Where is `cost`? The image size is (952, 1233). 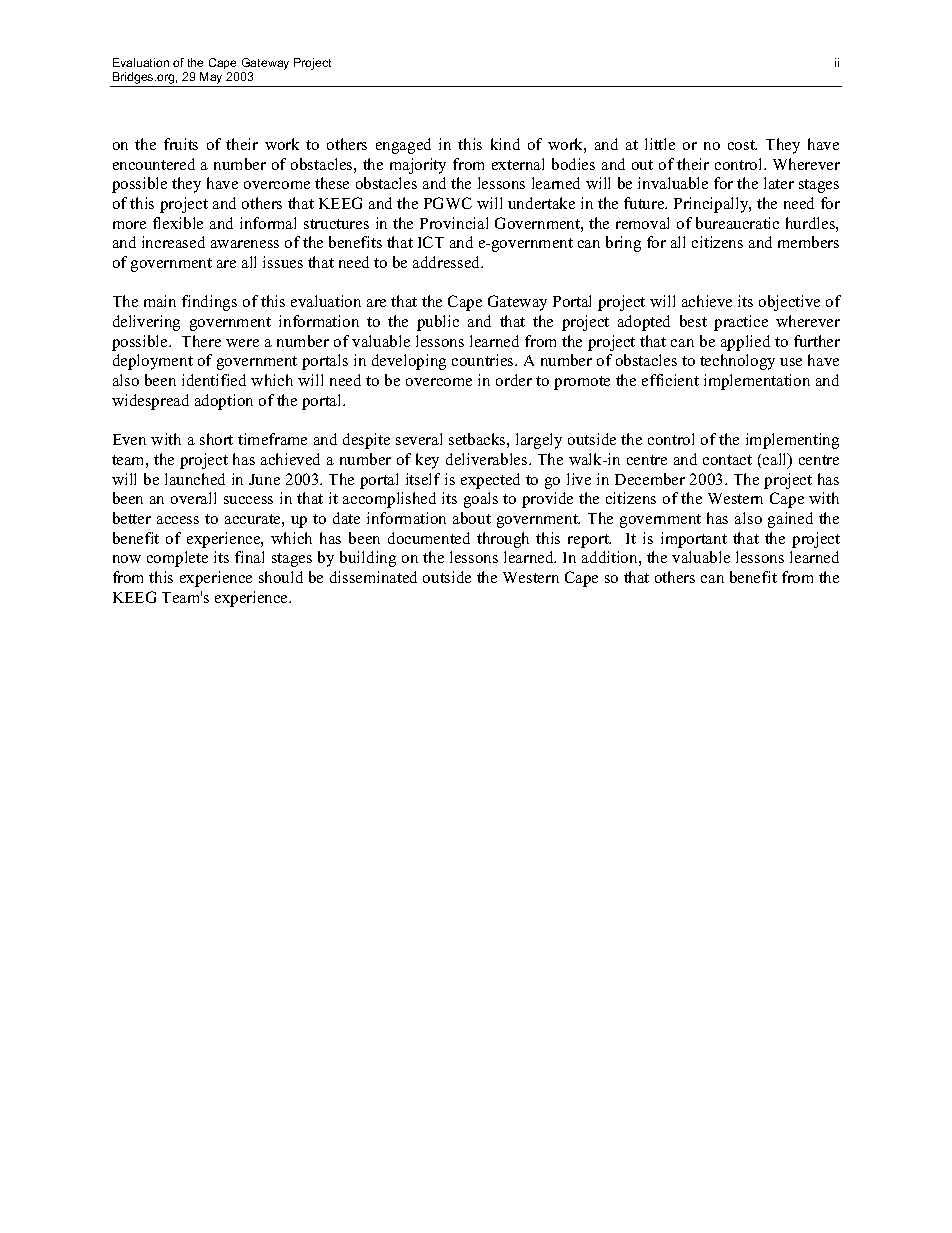 cost is located at coordinates (742, 145).
